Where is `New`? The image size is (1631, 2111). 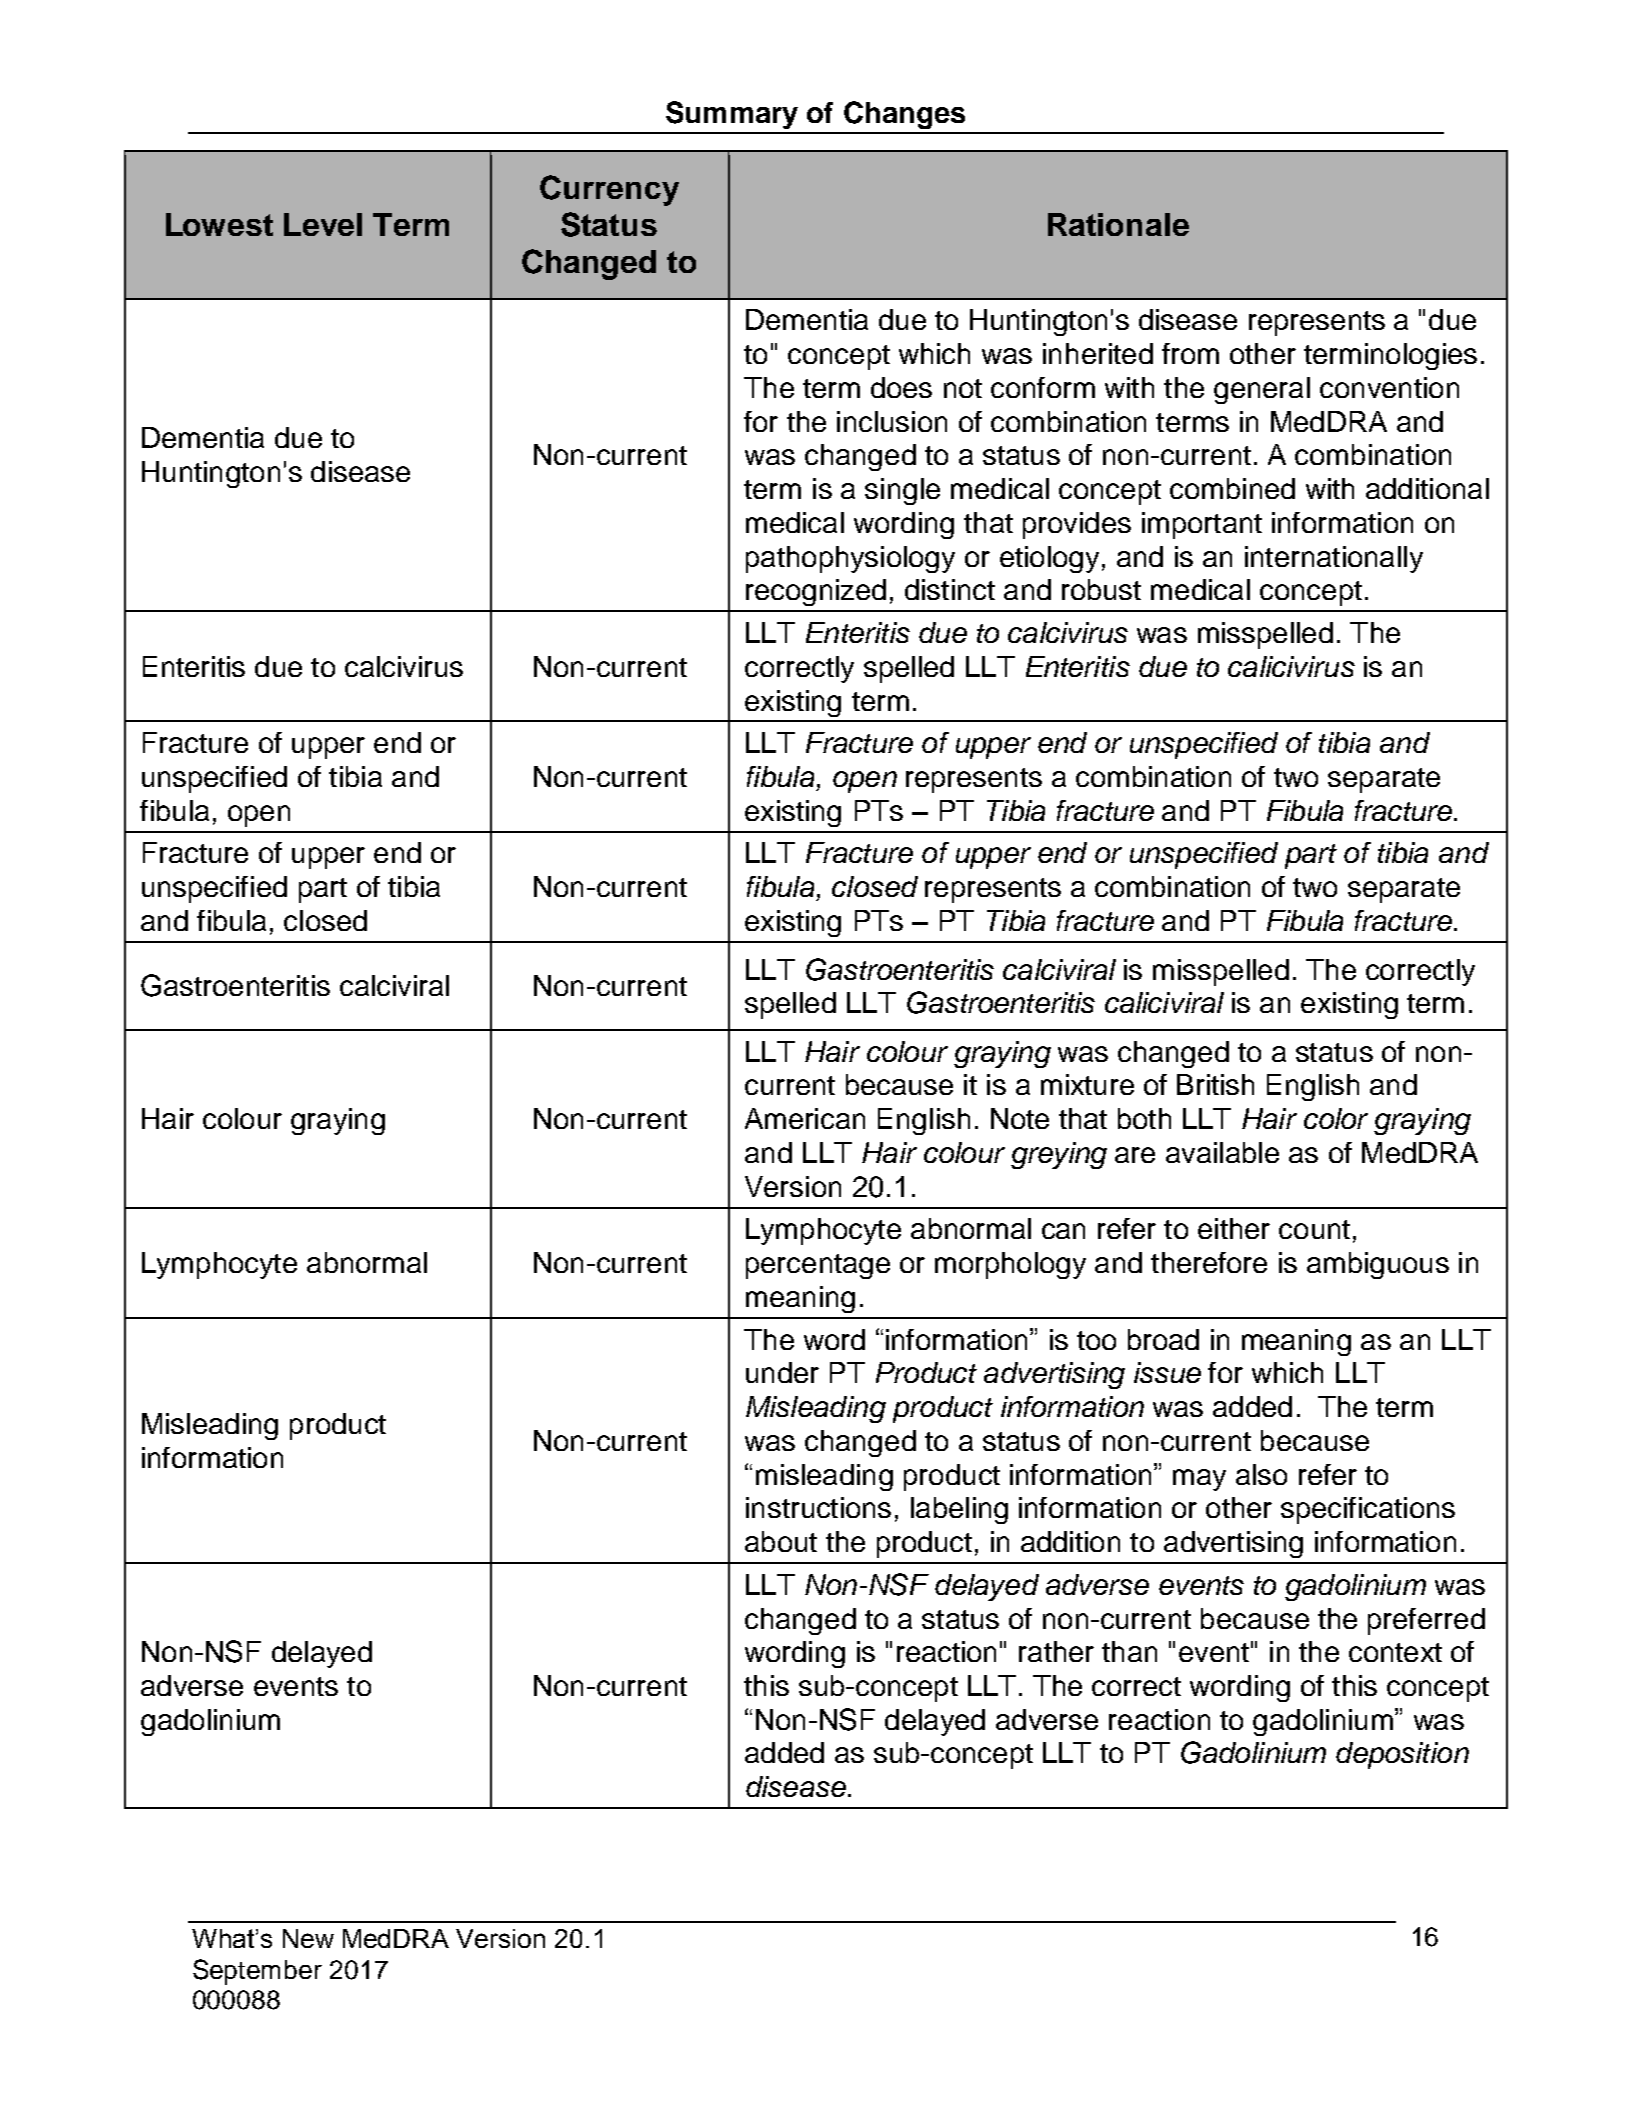 New is located at coordinates (308, 1938).
